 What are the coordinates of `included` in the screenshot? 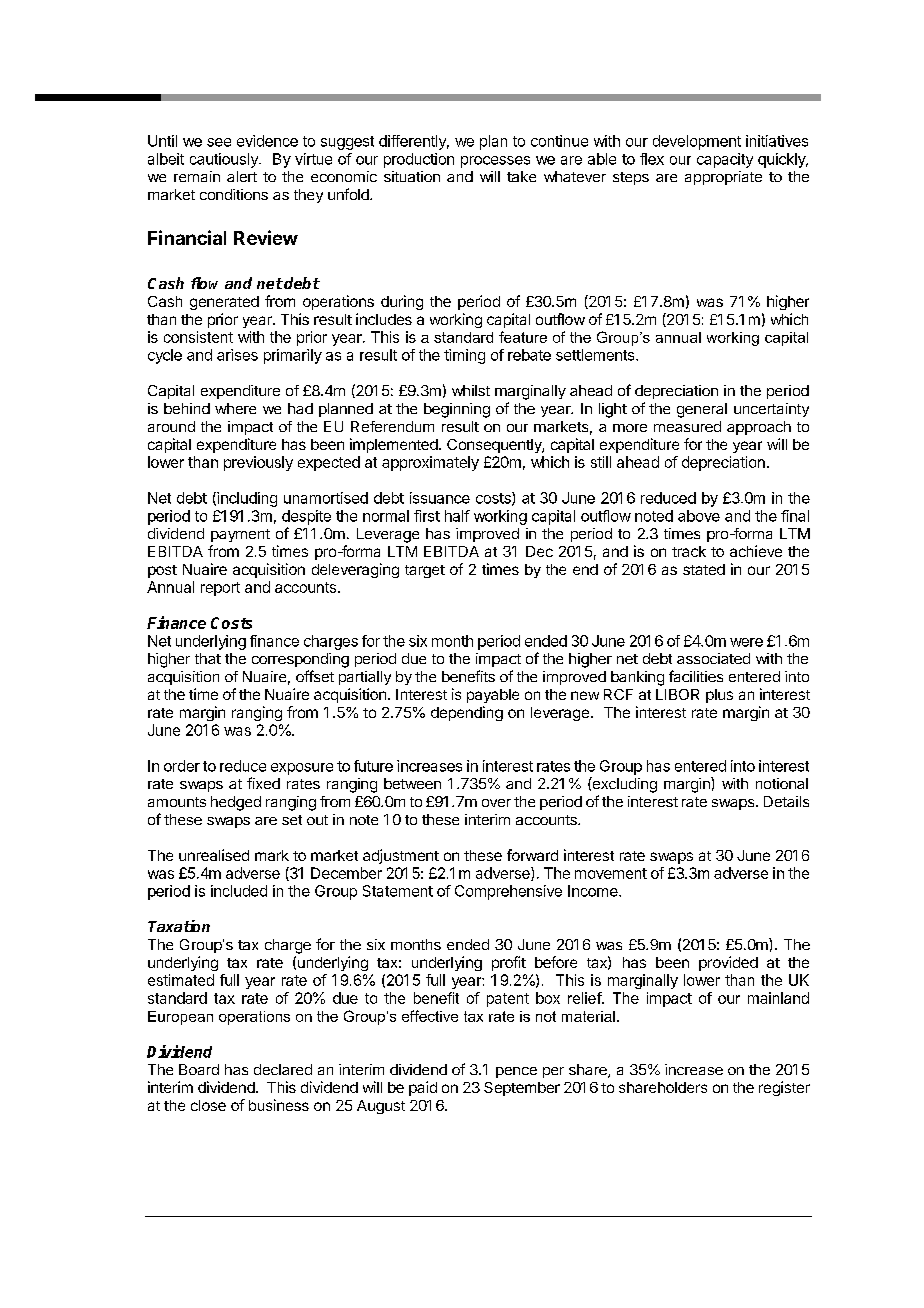 It's located at (239, 891).
